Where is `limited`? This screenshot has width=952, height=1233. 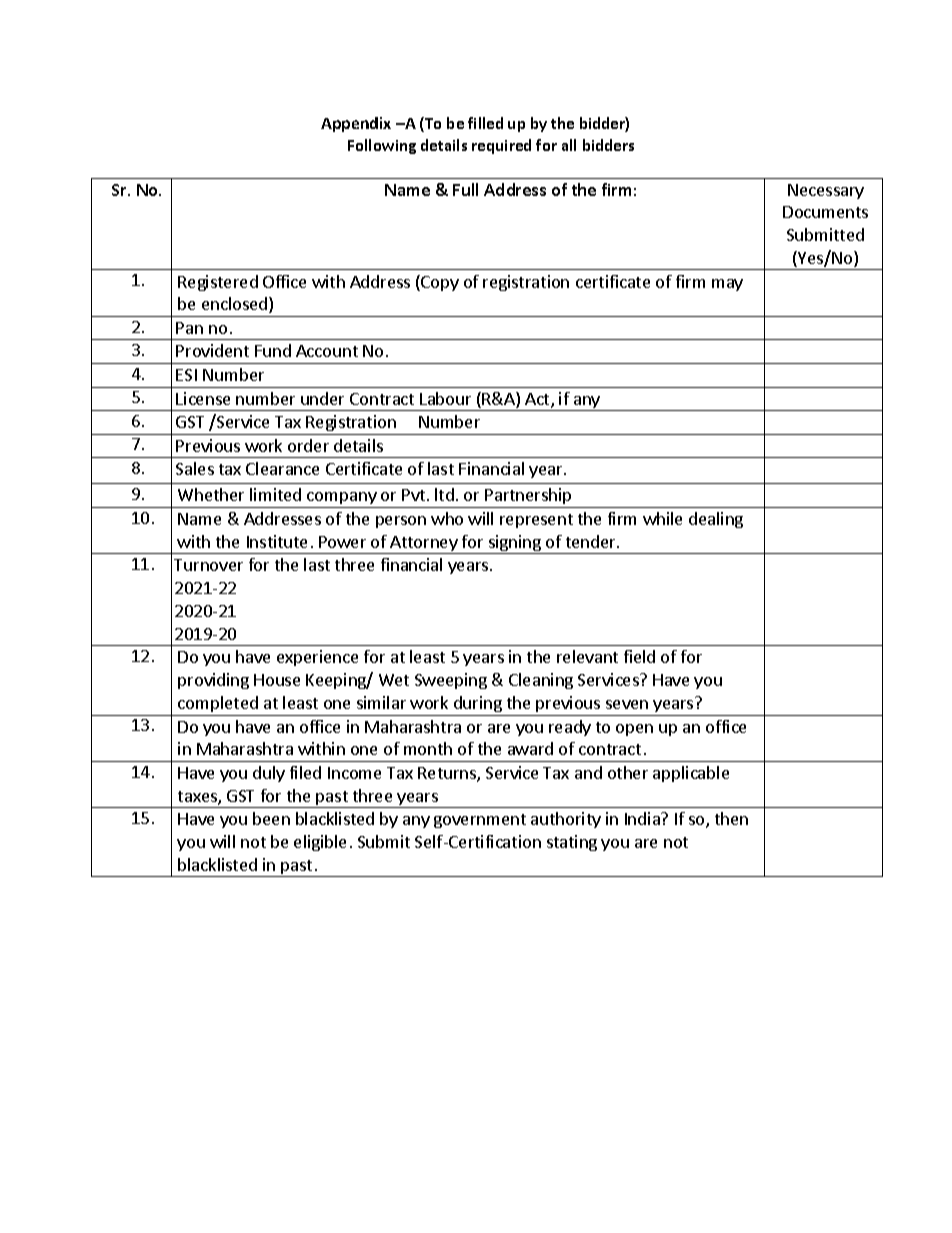
limited is located at coordinates (275, 494).
